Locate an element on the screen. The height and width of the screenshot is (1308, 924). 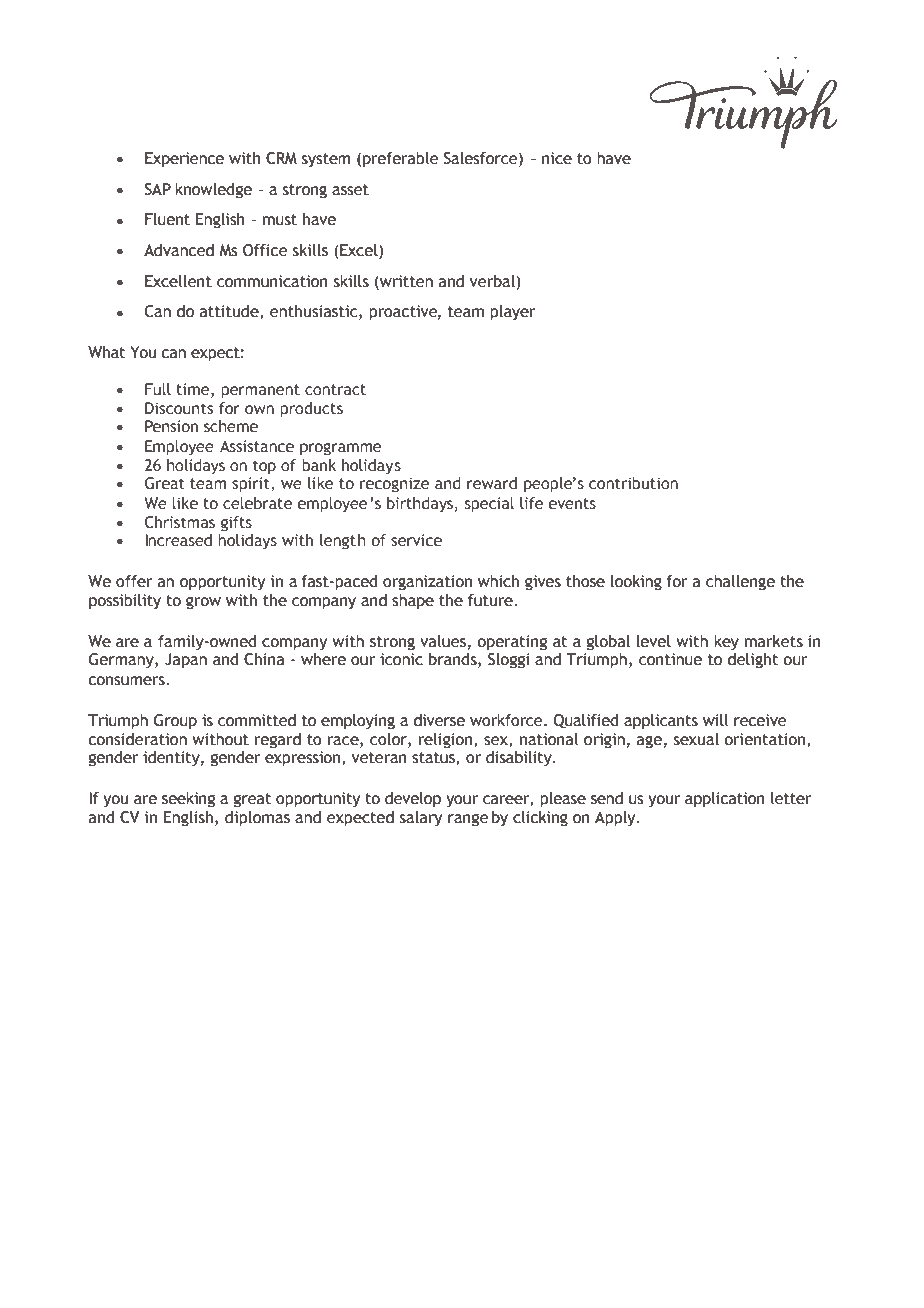
grow is located at coordinates (203, 603).
